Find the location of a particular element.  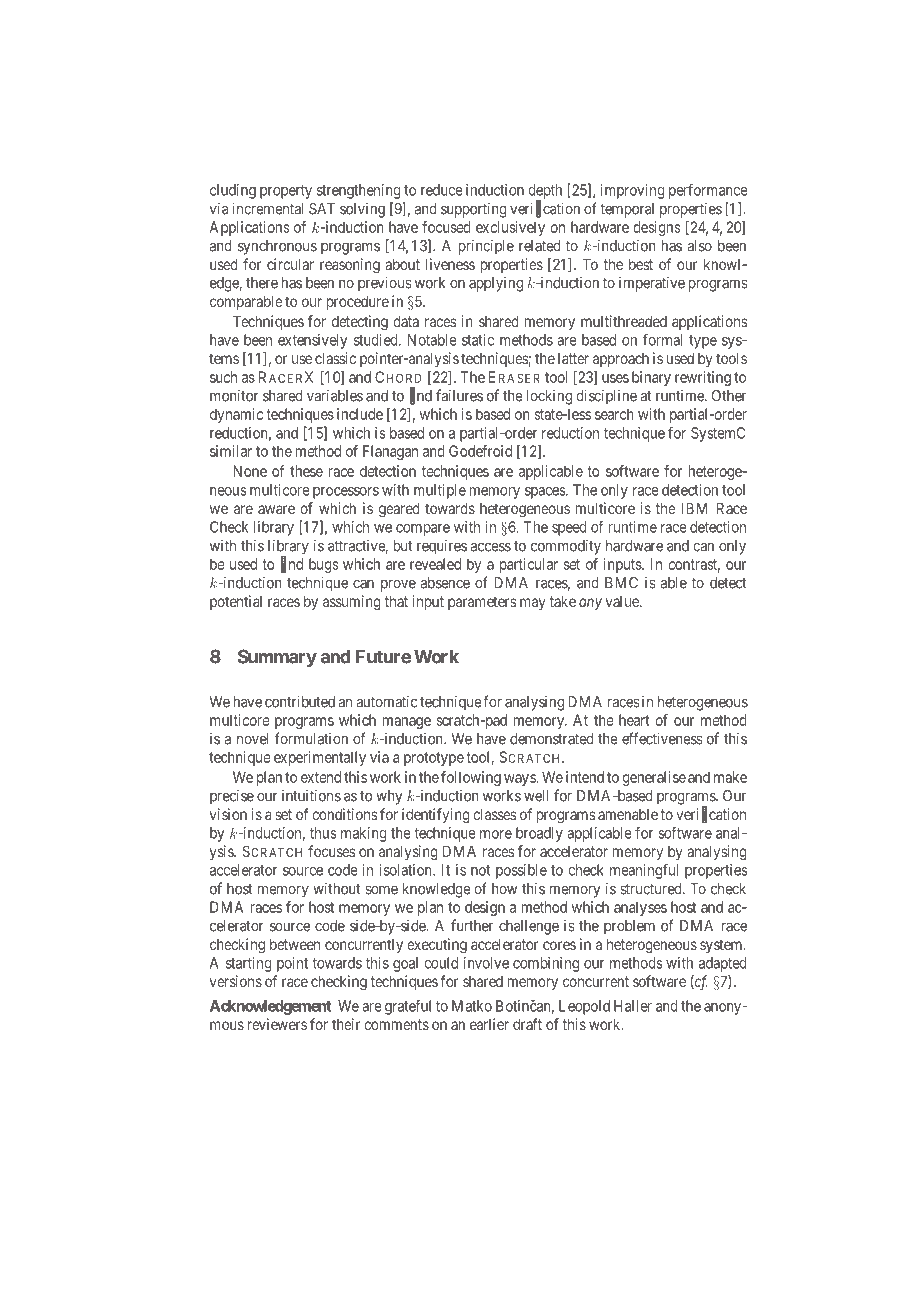

incremental is located at coordinates (268, 208).
